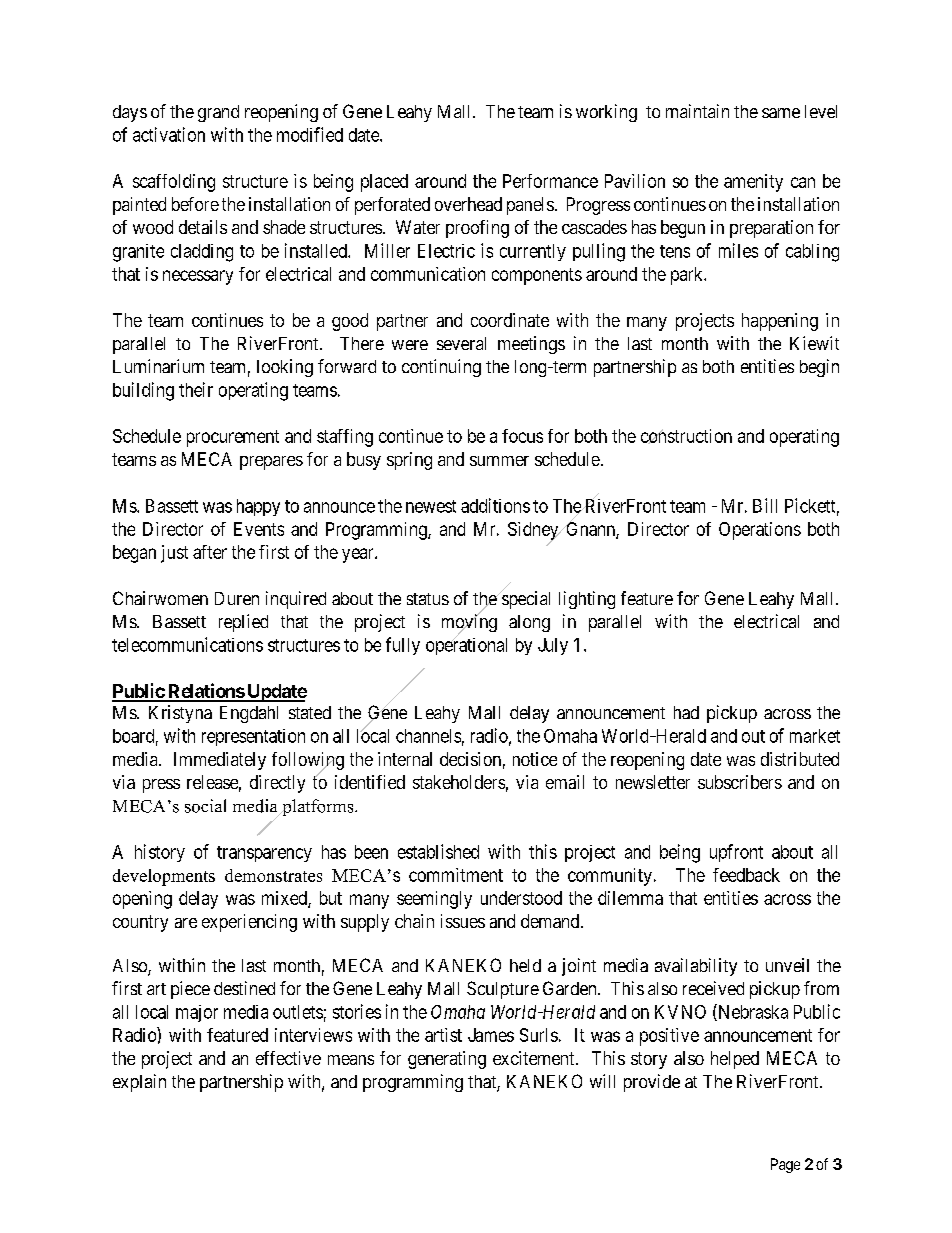 The width and height of the screenshot is (952, 1233). Describe the element at coordinates (753, 183) in the screenshot. I see `amenity` at that location.
